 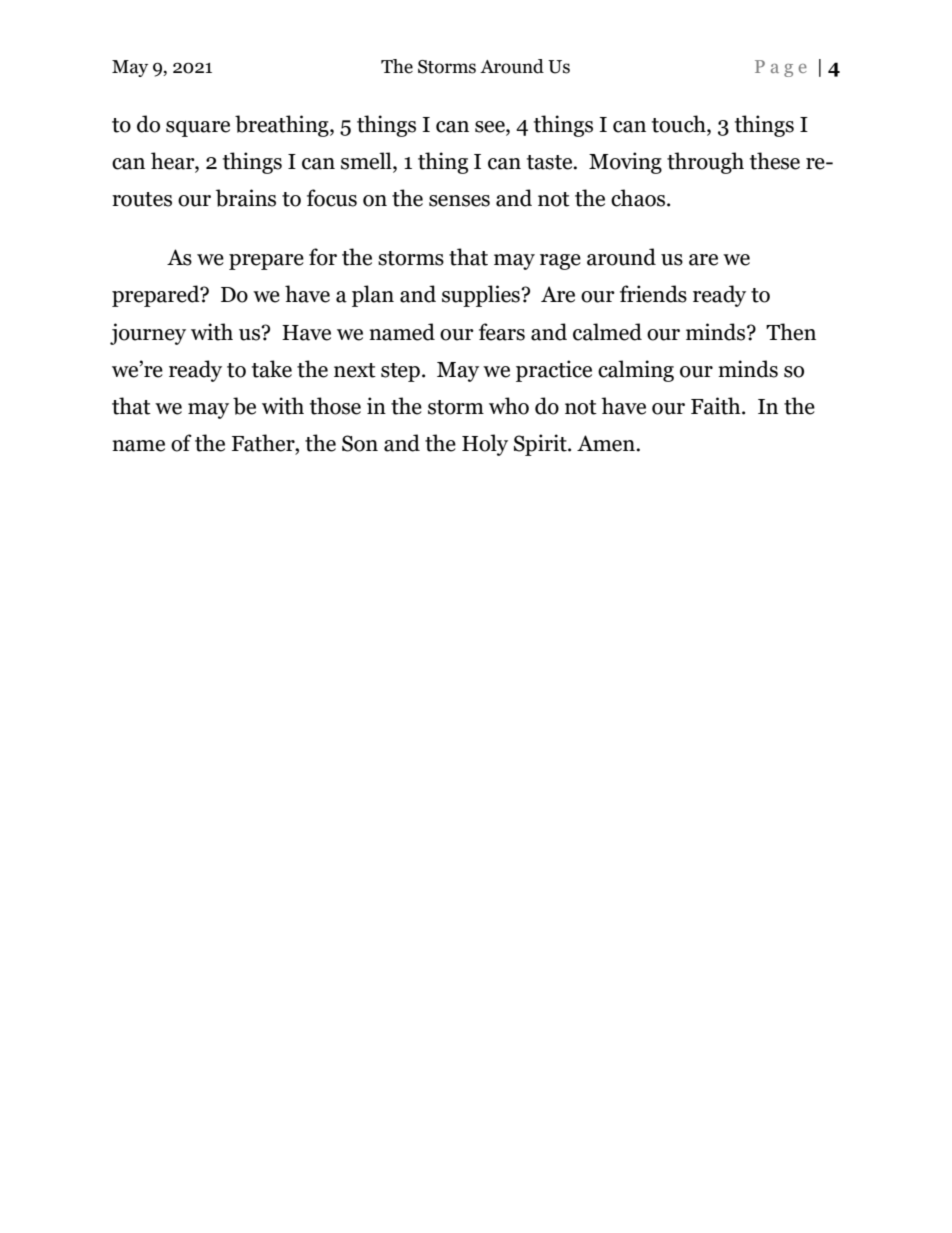 What do you see at coordinates (367, 162) in the page?
I see `smell` at bounding box center [367, 162].
